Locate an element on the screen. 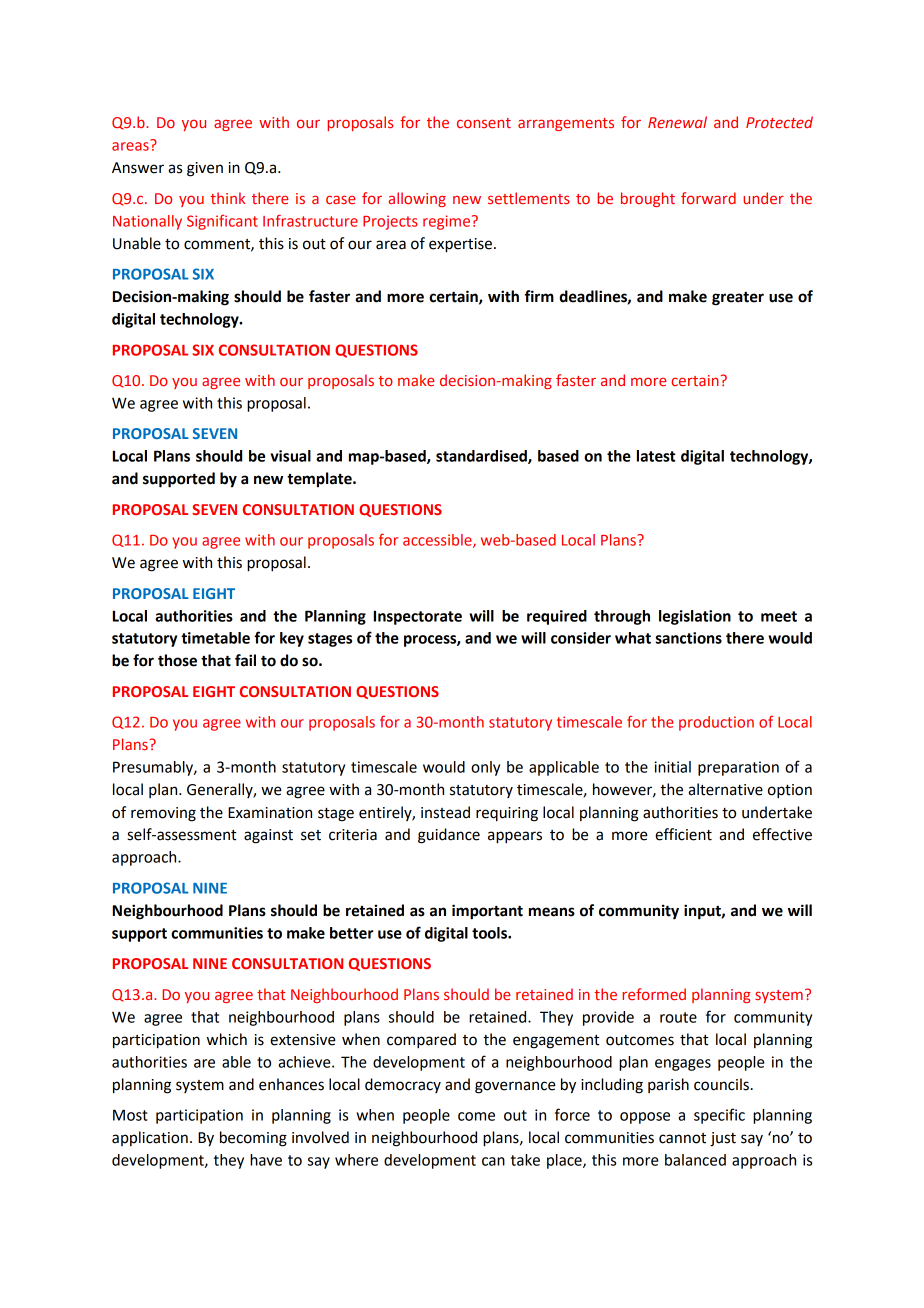 The width and height of the screenshot is (924, 1308). those is located at coordinates (177, 660).
